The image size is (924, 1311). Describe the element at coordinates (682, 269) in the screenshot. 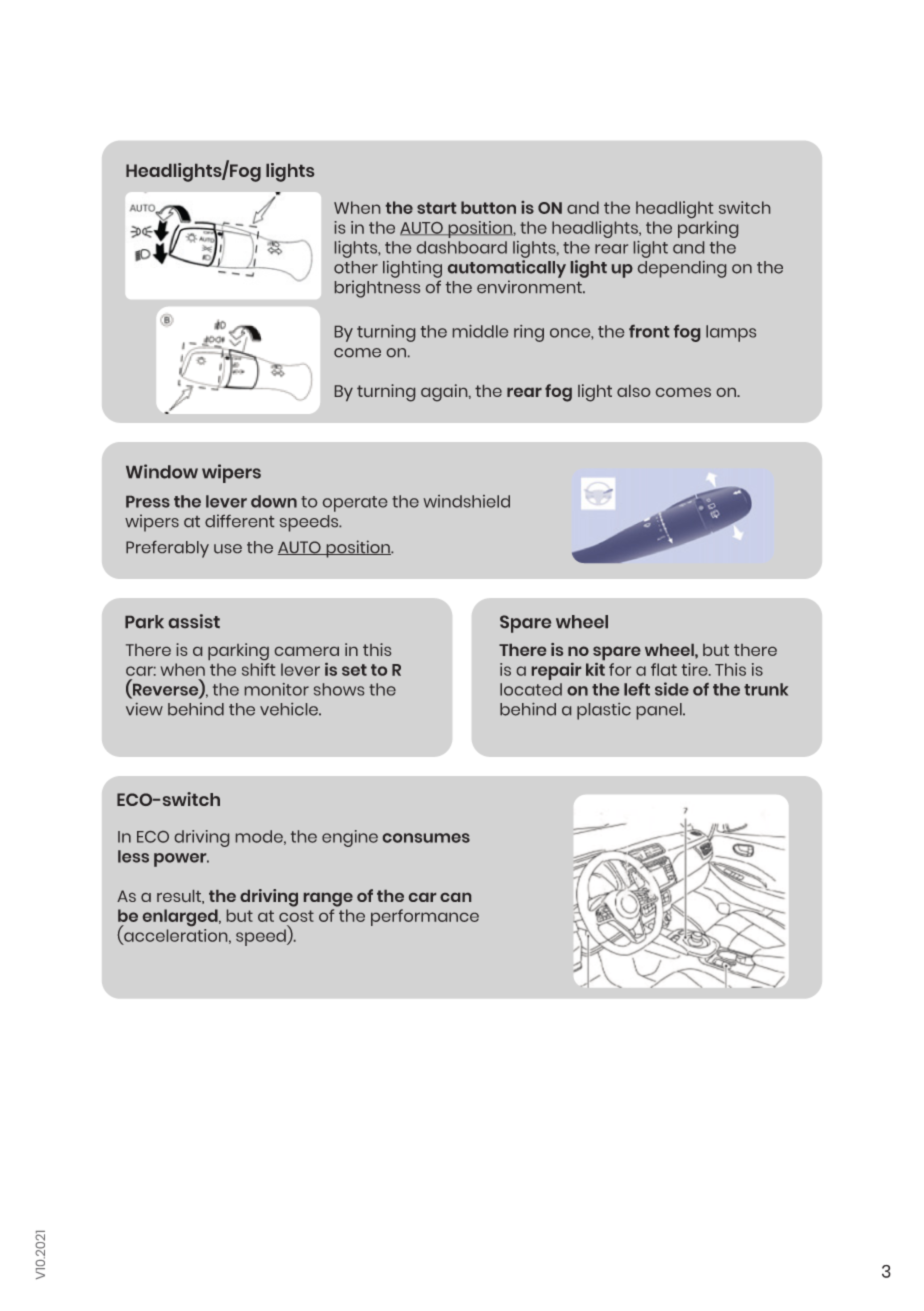

I see `depending` at that location.
